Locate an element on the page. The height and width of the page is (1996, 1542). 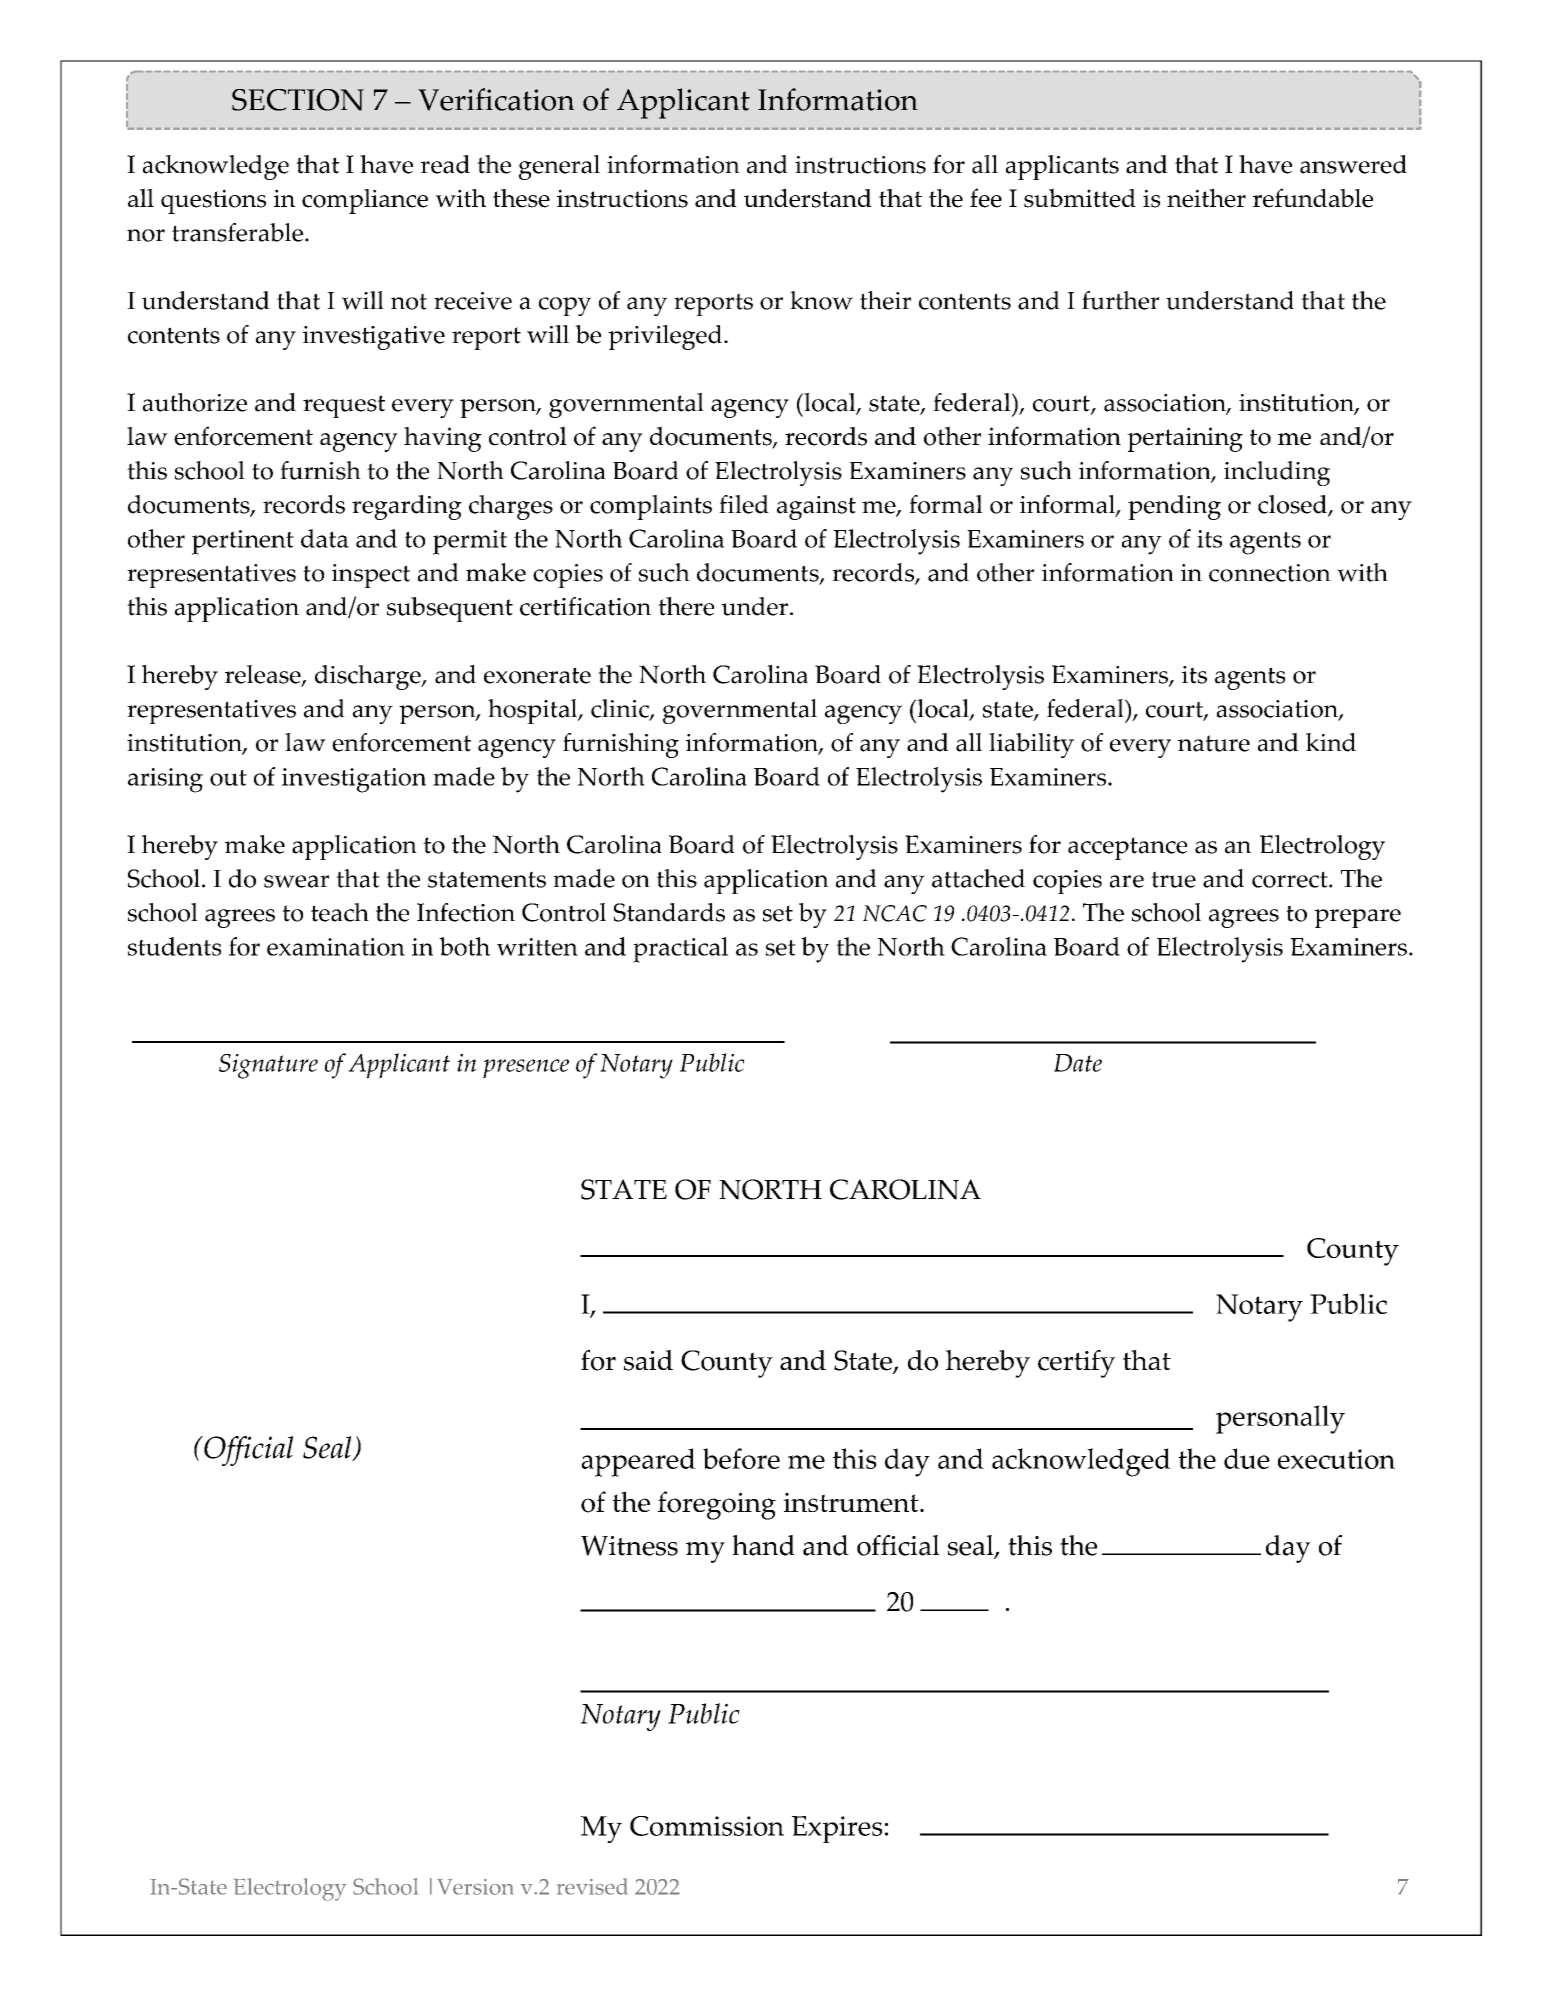
SECTION is located at coordinates (298, 100).
